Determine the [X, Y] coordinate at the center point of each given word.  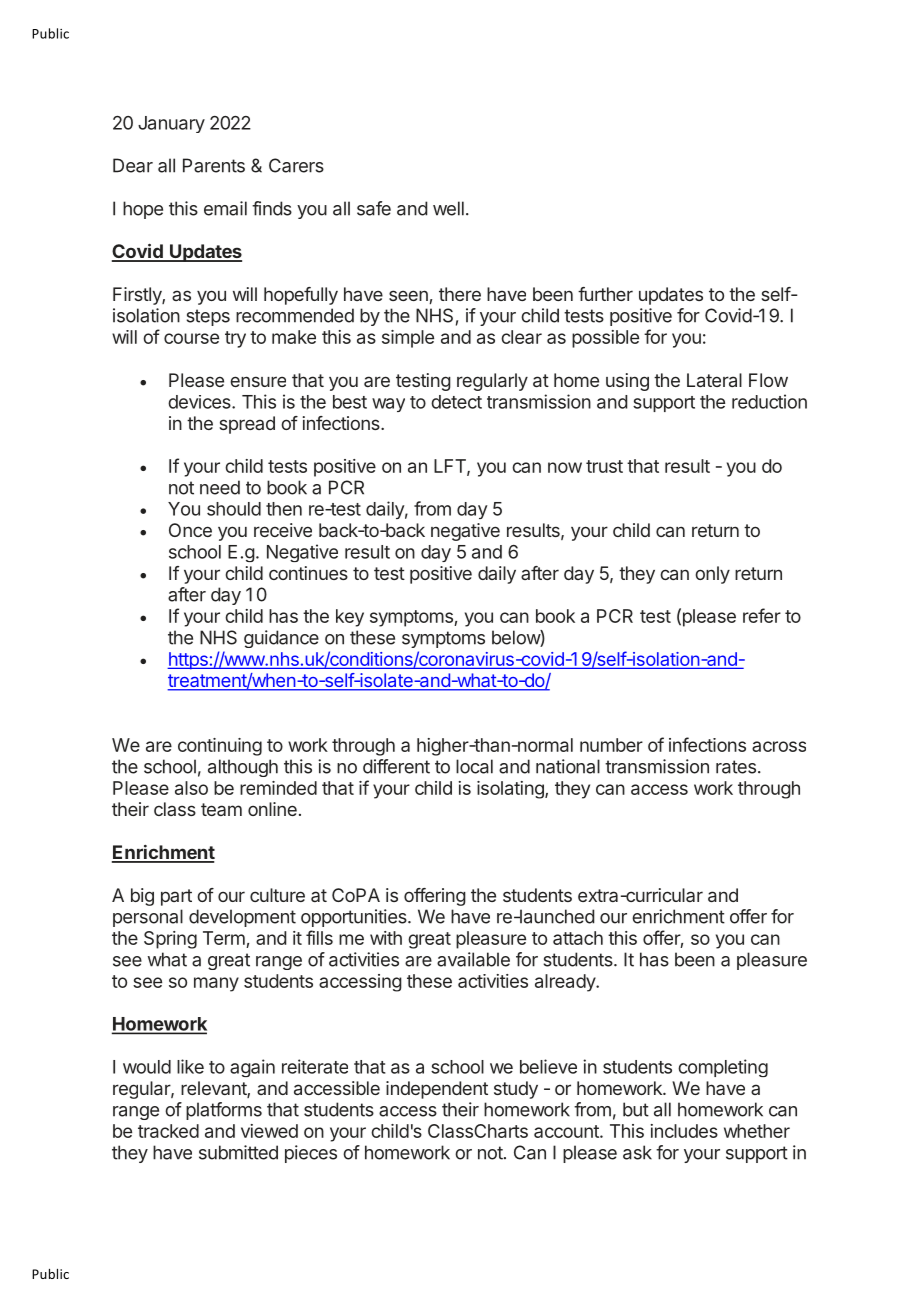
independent [437, 1090]
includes [684, 1131]
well [448, 208]
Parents [214, 165]
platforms [224, 1111]
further [605, 294]
